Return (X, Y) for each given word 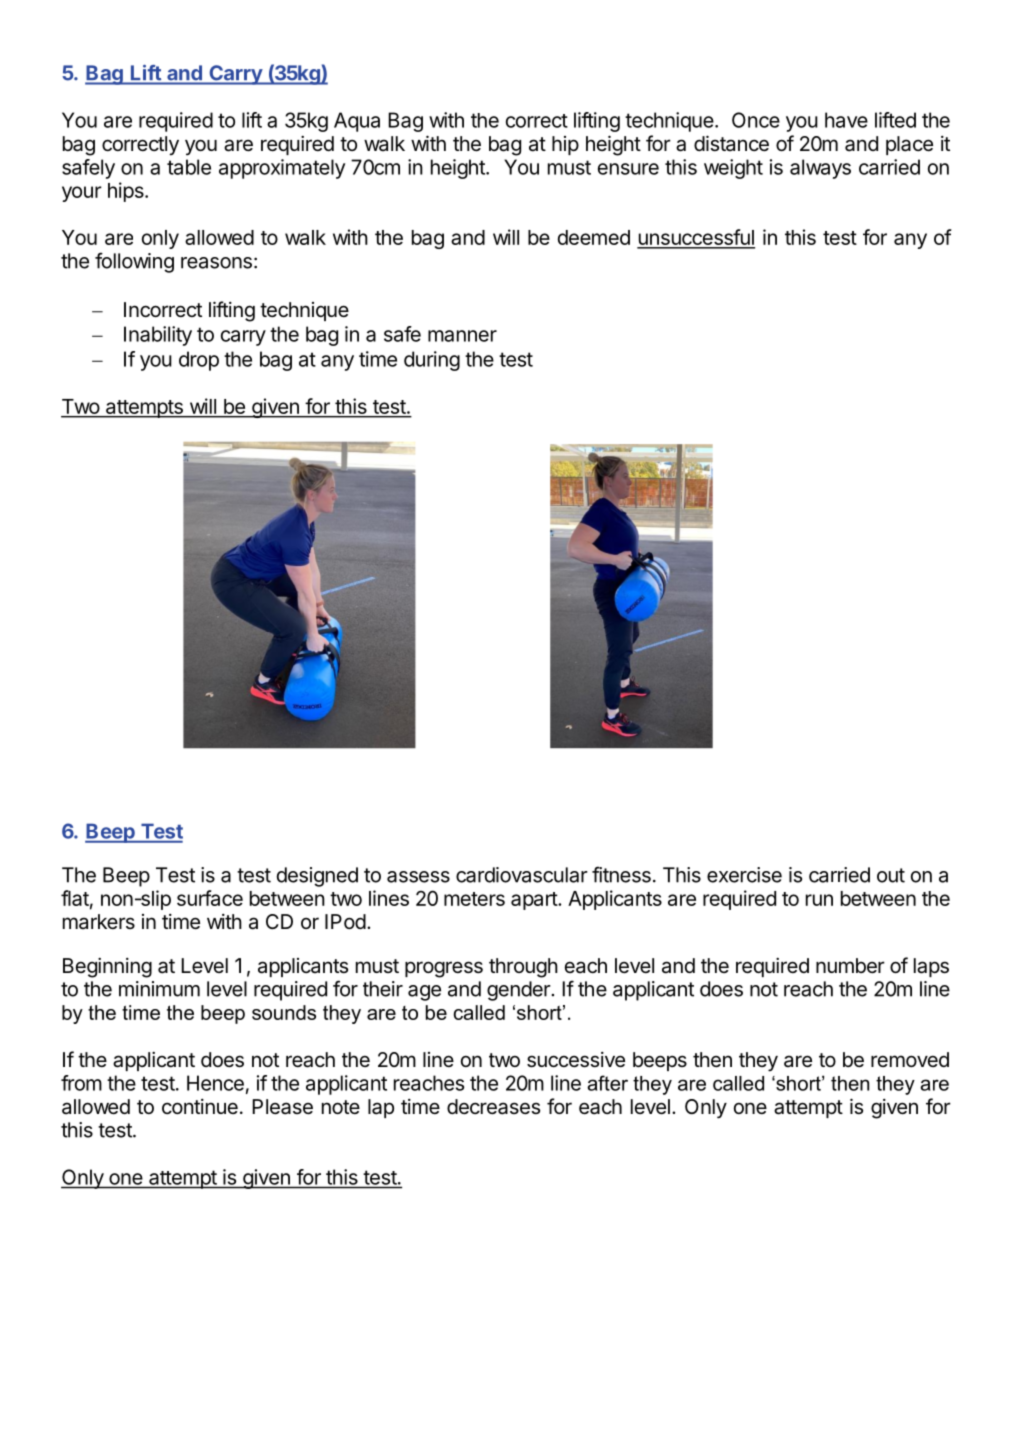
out (891, 875)
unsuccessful (696, 238)
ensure (628, 169)
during (432, 361)
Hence (215, 1083)
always (820, 169)
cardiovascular (522, 875)
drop (199, 361)
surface (210, 898)
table (189, 167)
